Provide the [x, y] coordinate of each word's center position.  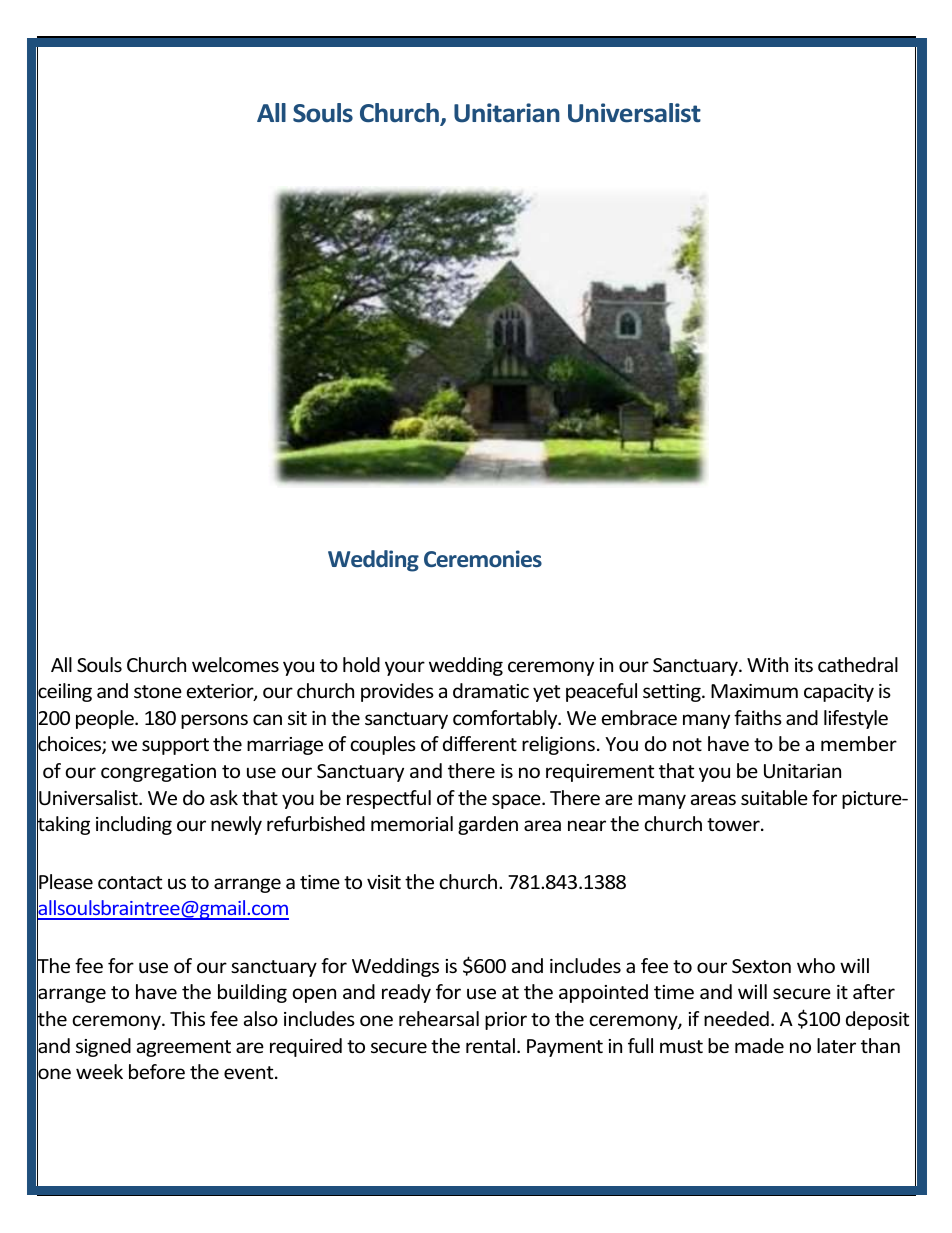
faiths [758, 717]
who [816, 965]
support [175, 746]
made [759, 1045]
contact [130, 882]
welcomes [235, 664]
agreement [184, 1048]
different [480, 743]
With [767, 664]
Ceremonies [483, 558]
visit [384, 882]
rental [490, 1045]
